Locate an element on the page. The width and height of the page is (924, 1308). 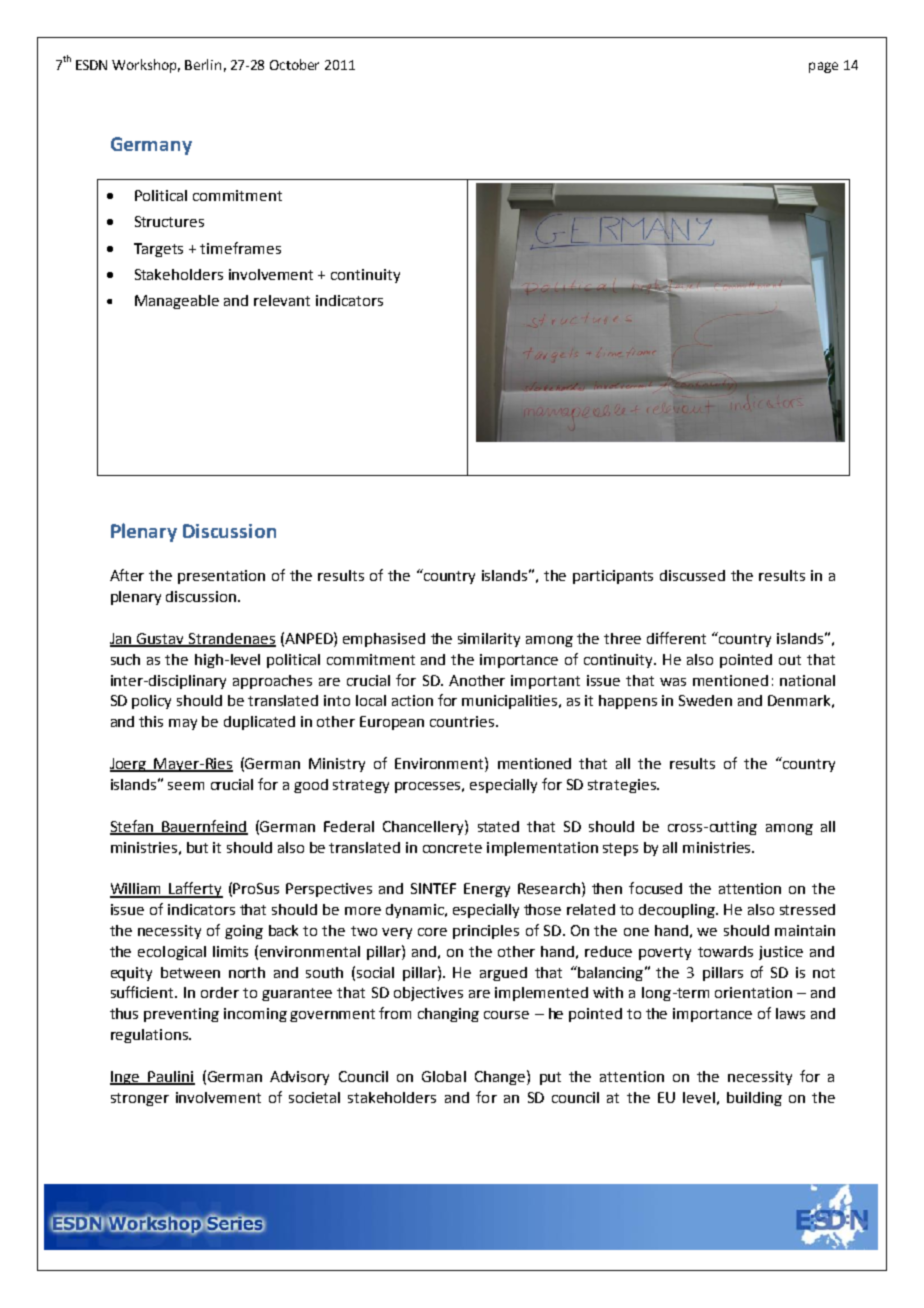
municipalities is located at coordinates (511, 702).
